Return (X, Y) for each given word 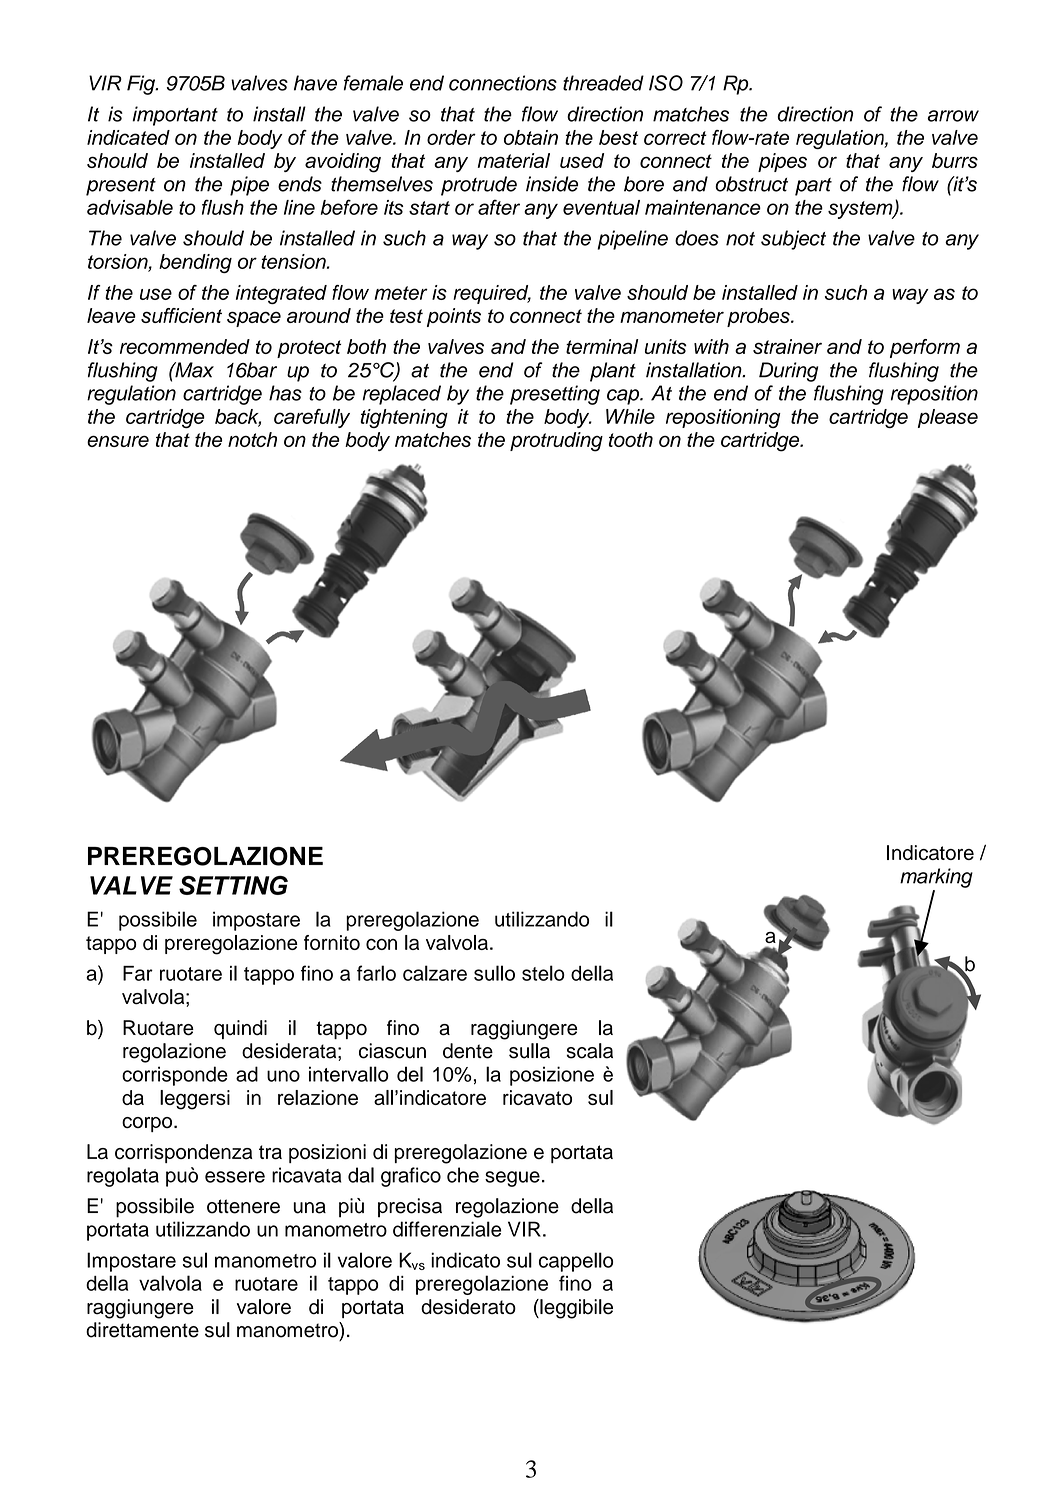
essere (235, 1177)
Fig (142, 85)
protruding (556, 442)
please (948, 418)
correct (675, 138)
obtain (531, 137)
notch (252, 439)
